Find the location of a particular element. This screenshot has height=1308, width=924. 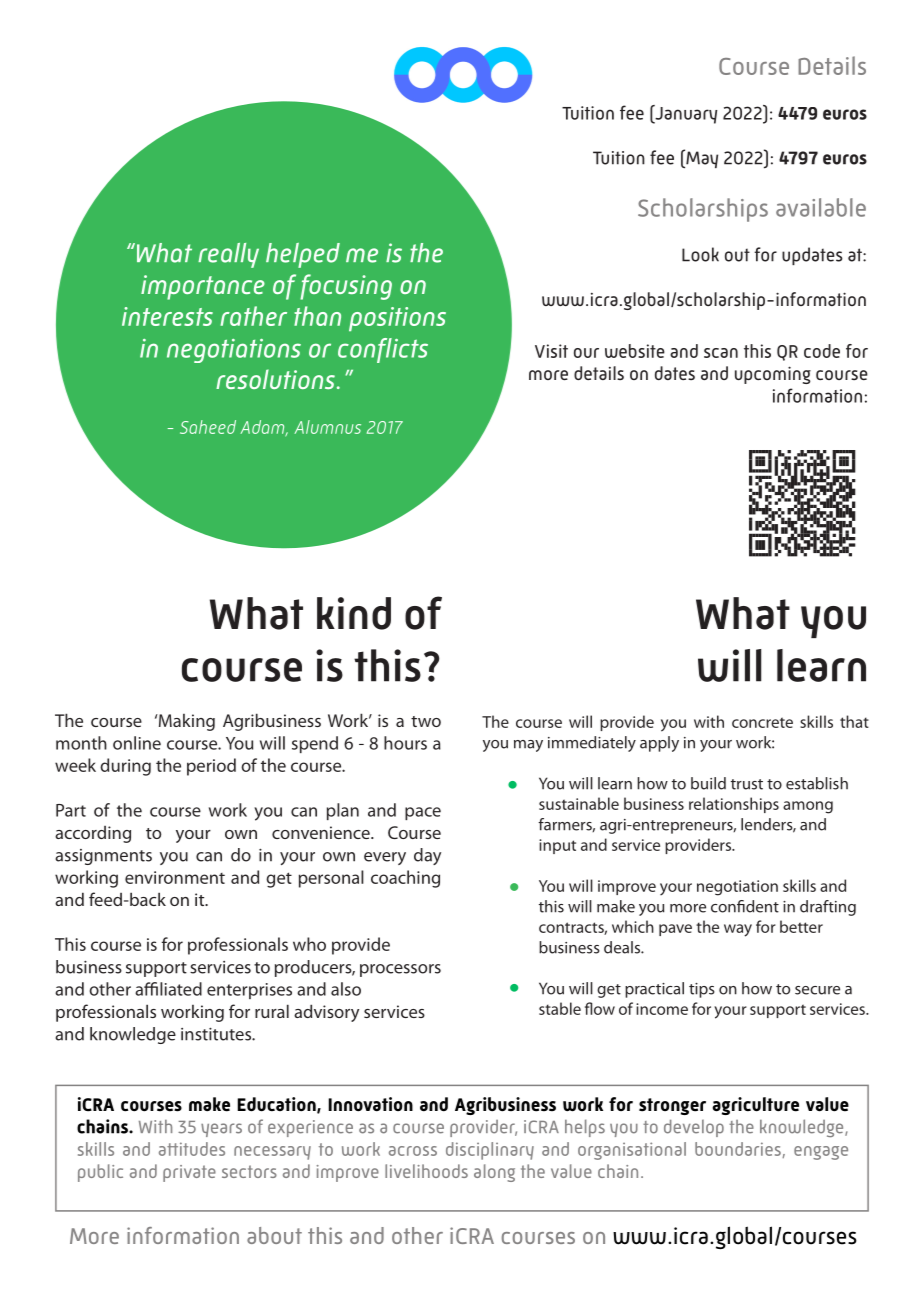

concrete is located at coordinates (762, 722).
